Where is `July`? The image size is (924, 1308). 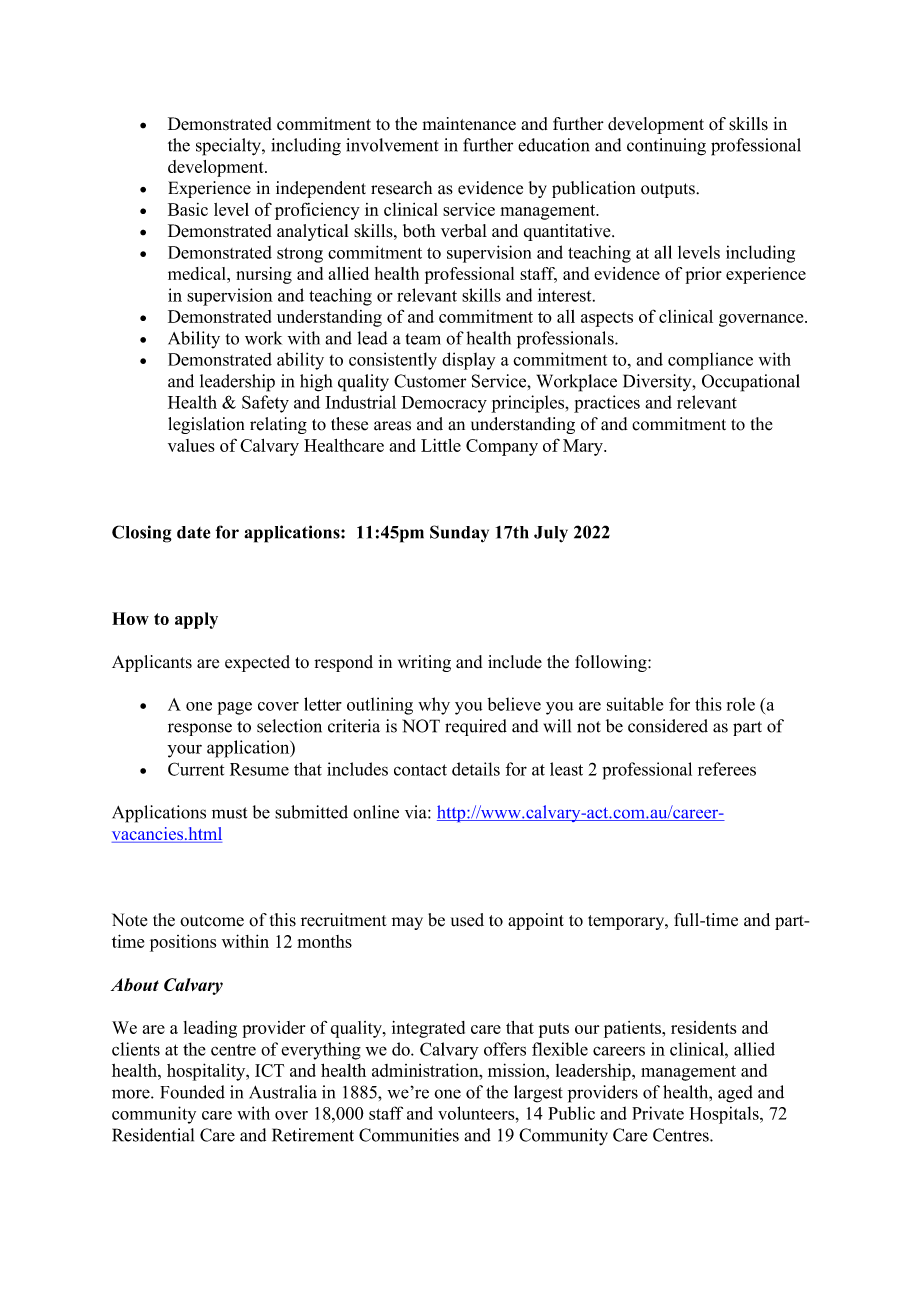 July is located at coordinates (551, 534).
